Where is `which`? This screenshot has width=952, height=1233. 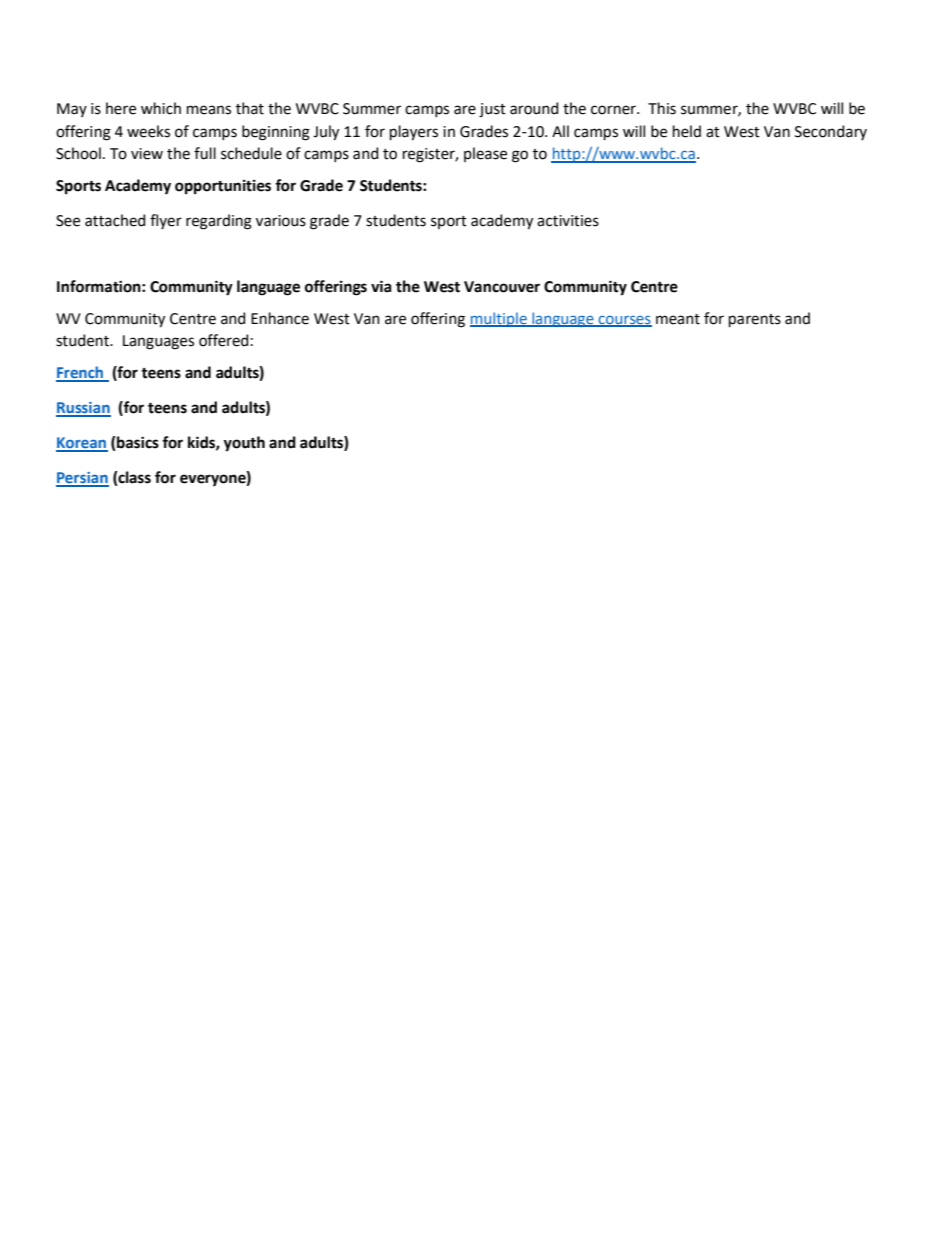
which is located at coordinates (161, 108).
